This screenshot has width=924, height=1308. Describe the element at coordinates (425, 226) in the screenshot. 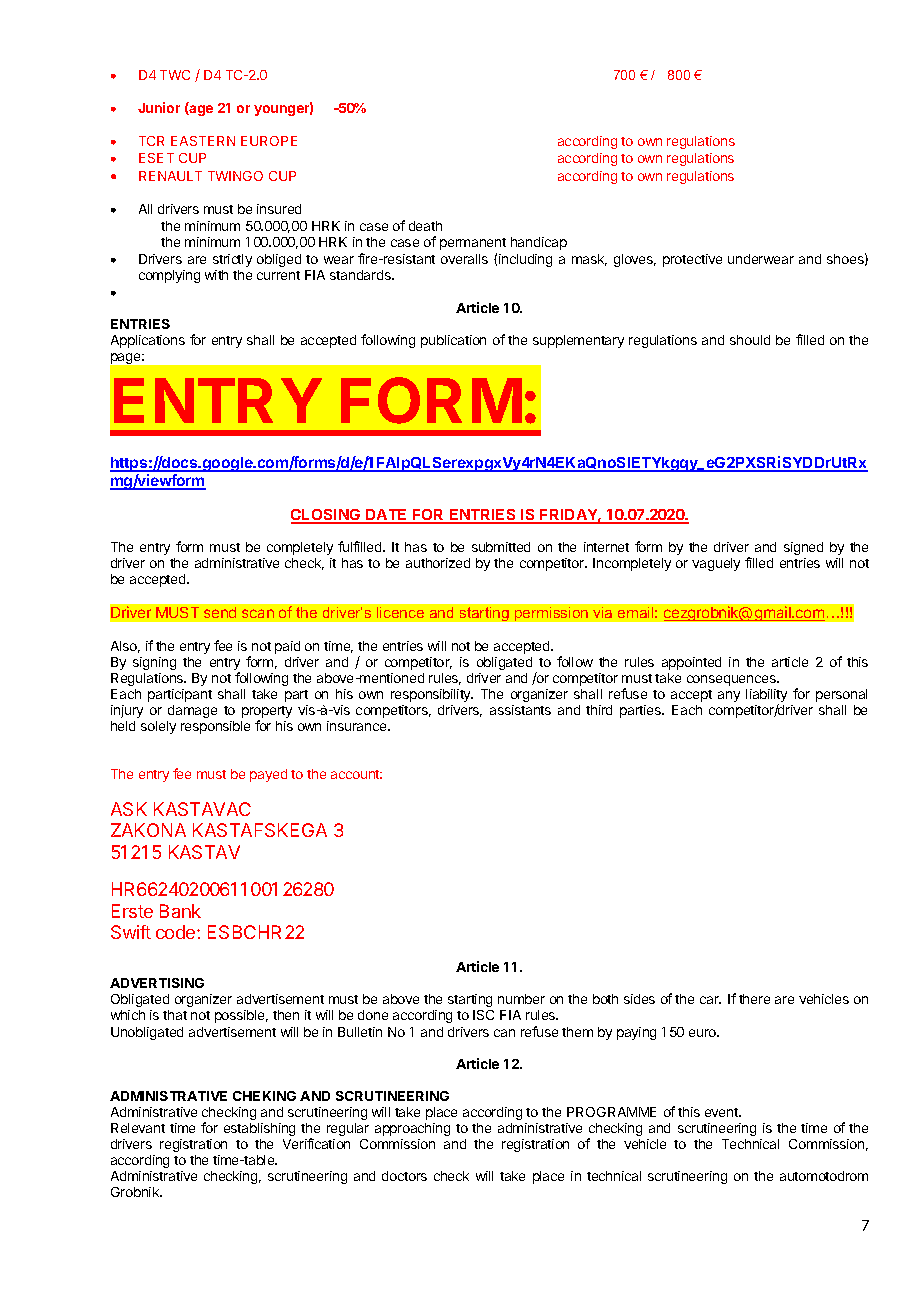

I see `death` at that location.
